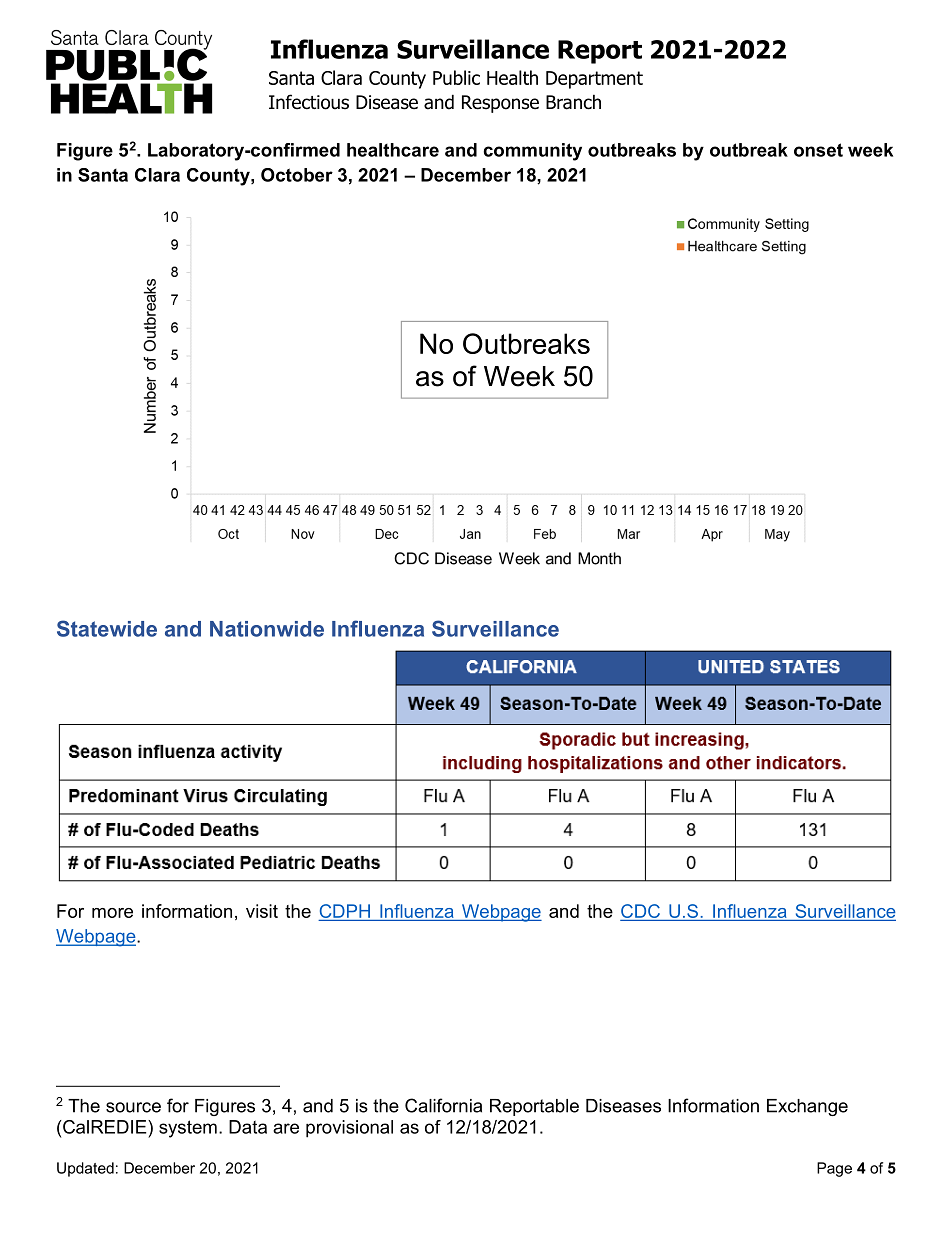 This screenshot has width=952, height=1233. Describe the element at coordinates (818, 150) in the screenshot. I see `onset` at that location.
